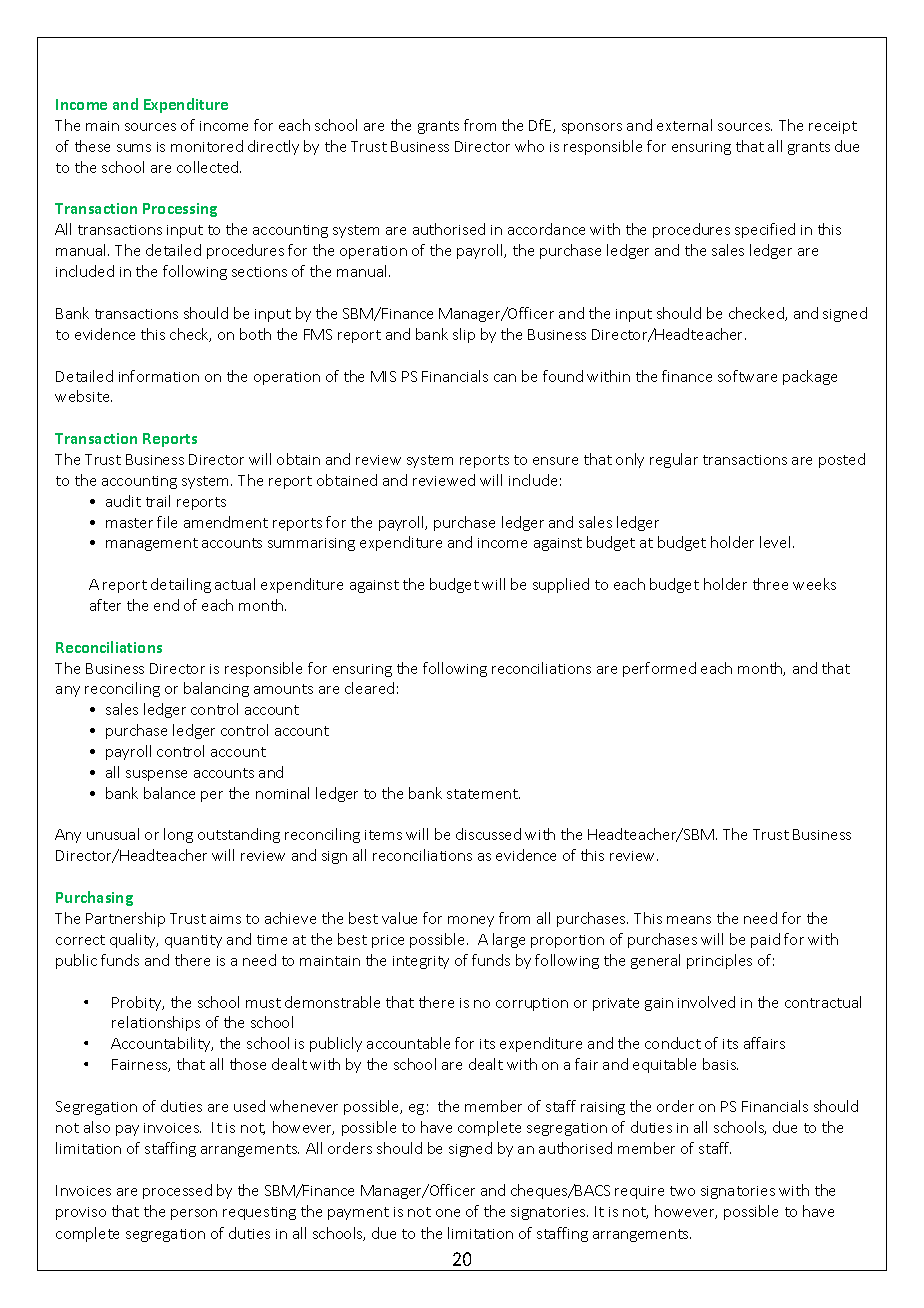 The image size is (924, 1308). Describe the element at coordinates (216, 689) in the screenshot. I see `balancing` at that location.
